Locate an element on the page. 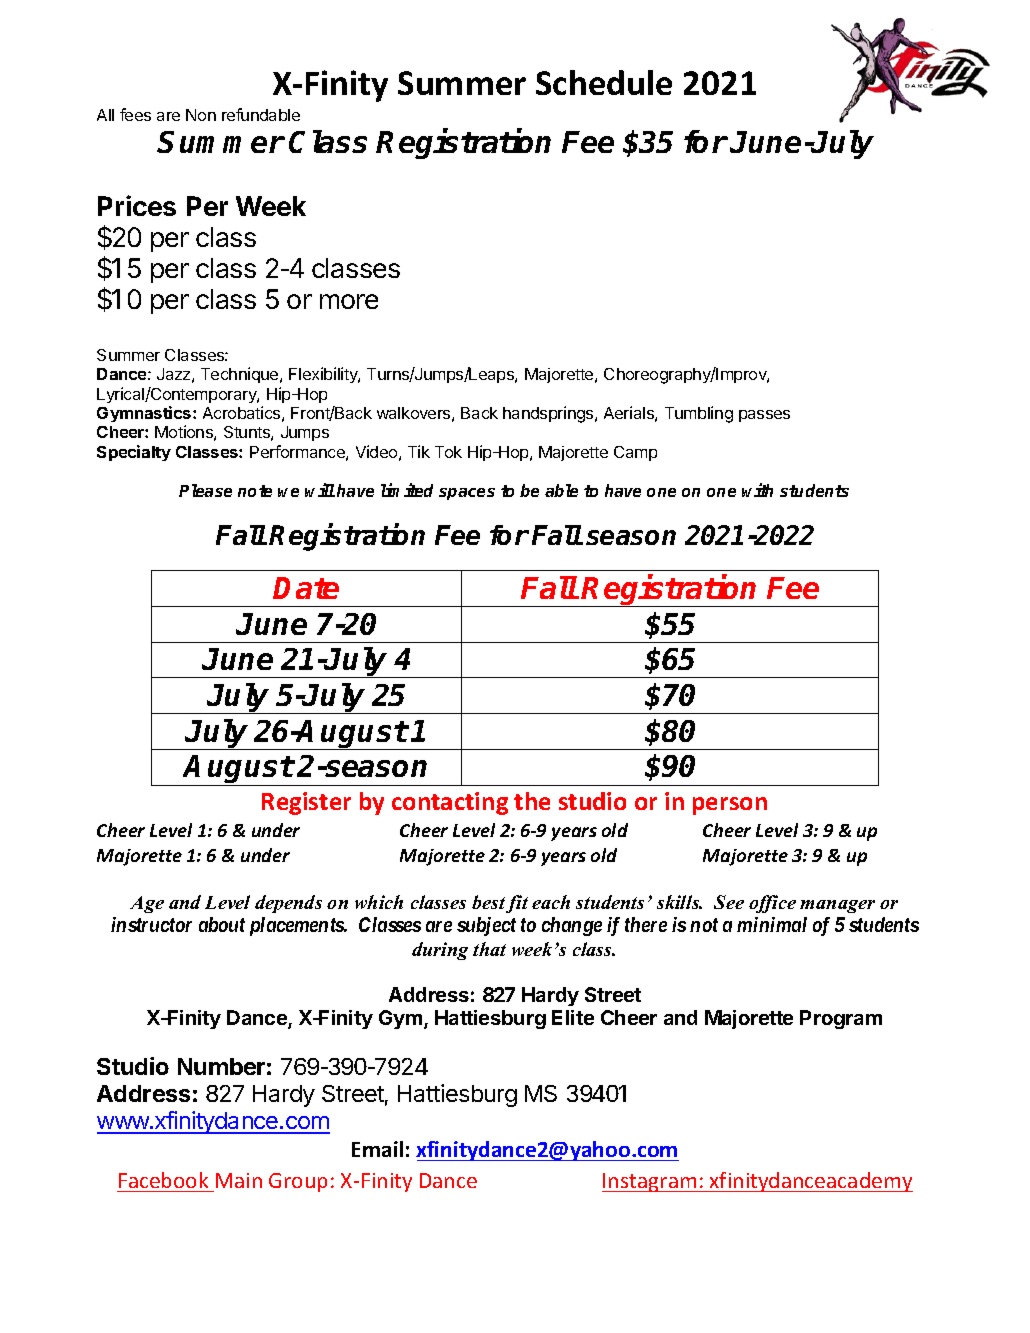 This page has height=1333, width=1030. office is located at coordinates (772, 904).
